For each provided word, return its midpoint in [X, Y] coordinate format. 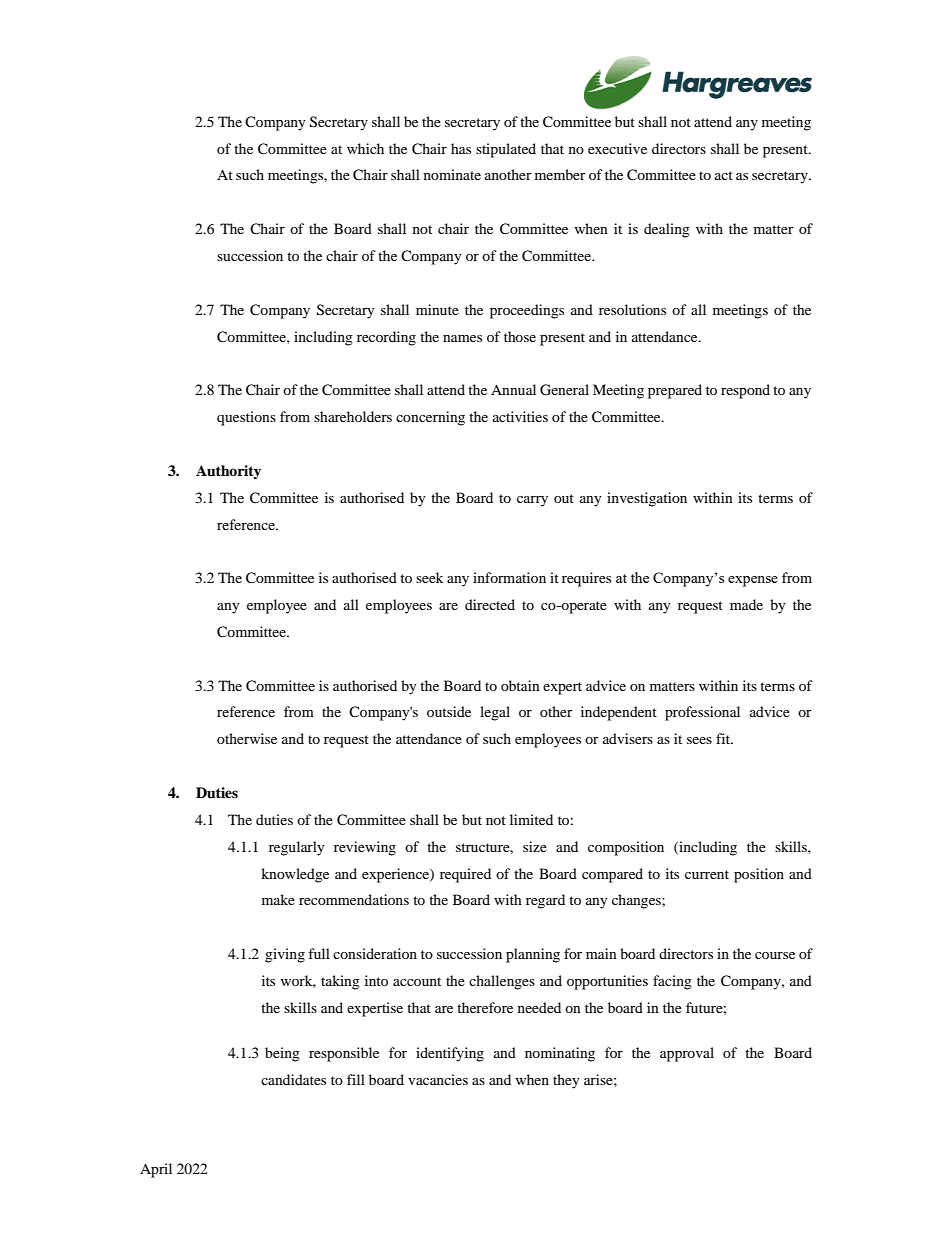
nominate [452, 174]
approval [687, 1054]
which [365, 148]
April [156, 1170]
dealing [667, 230]
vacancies [438, 1079]
